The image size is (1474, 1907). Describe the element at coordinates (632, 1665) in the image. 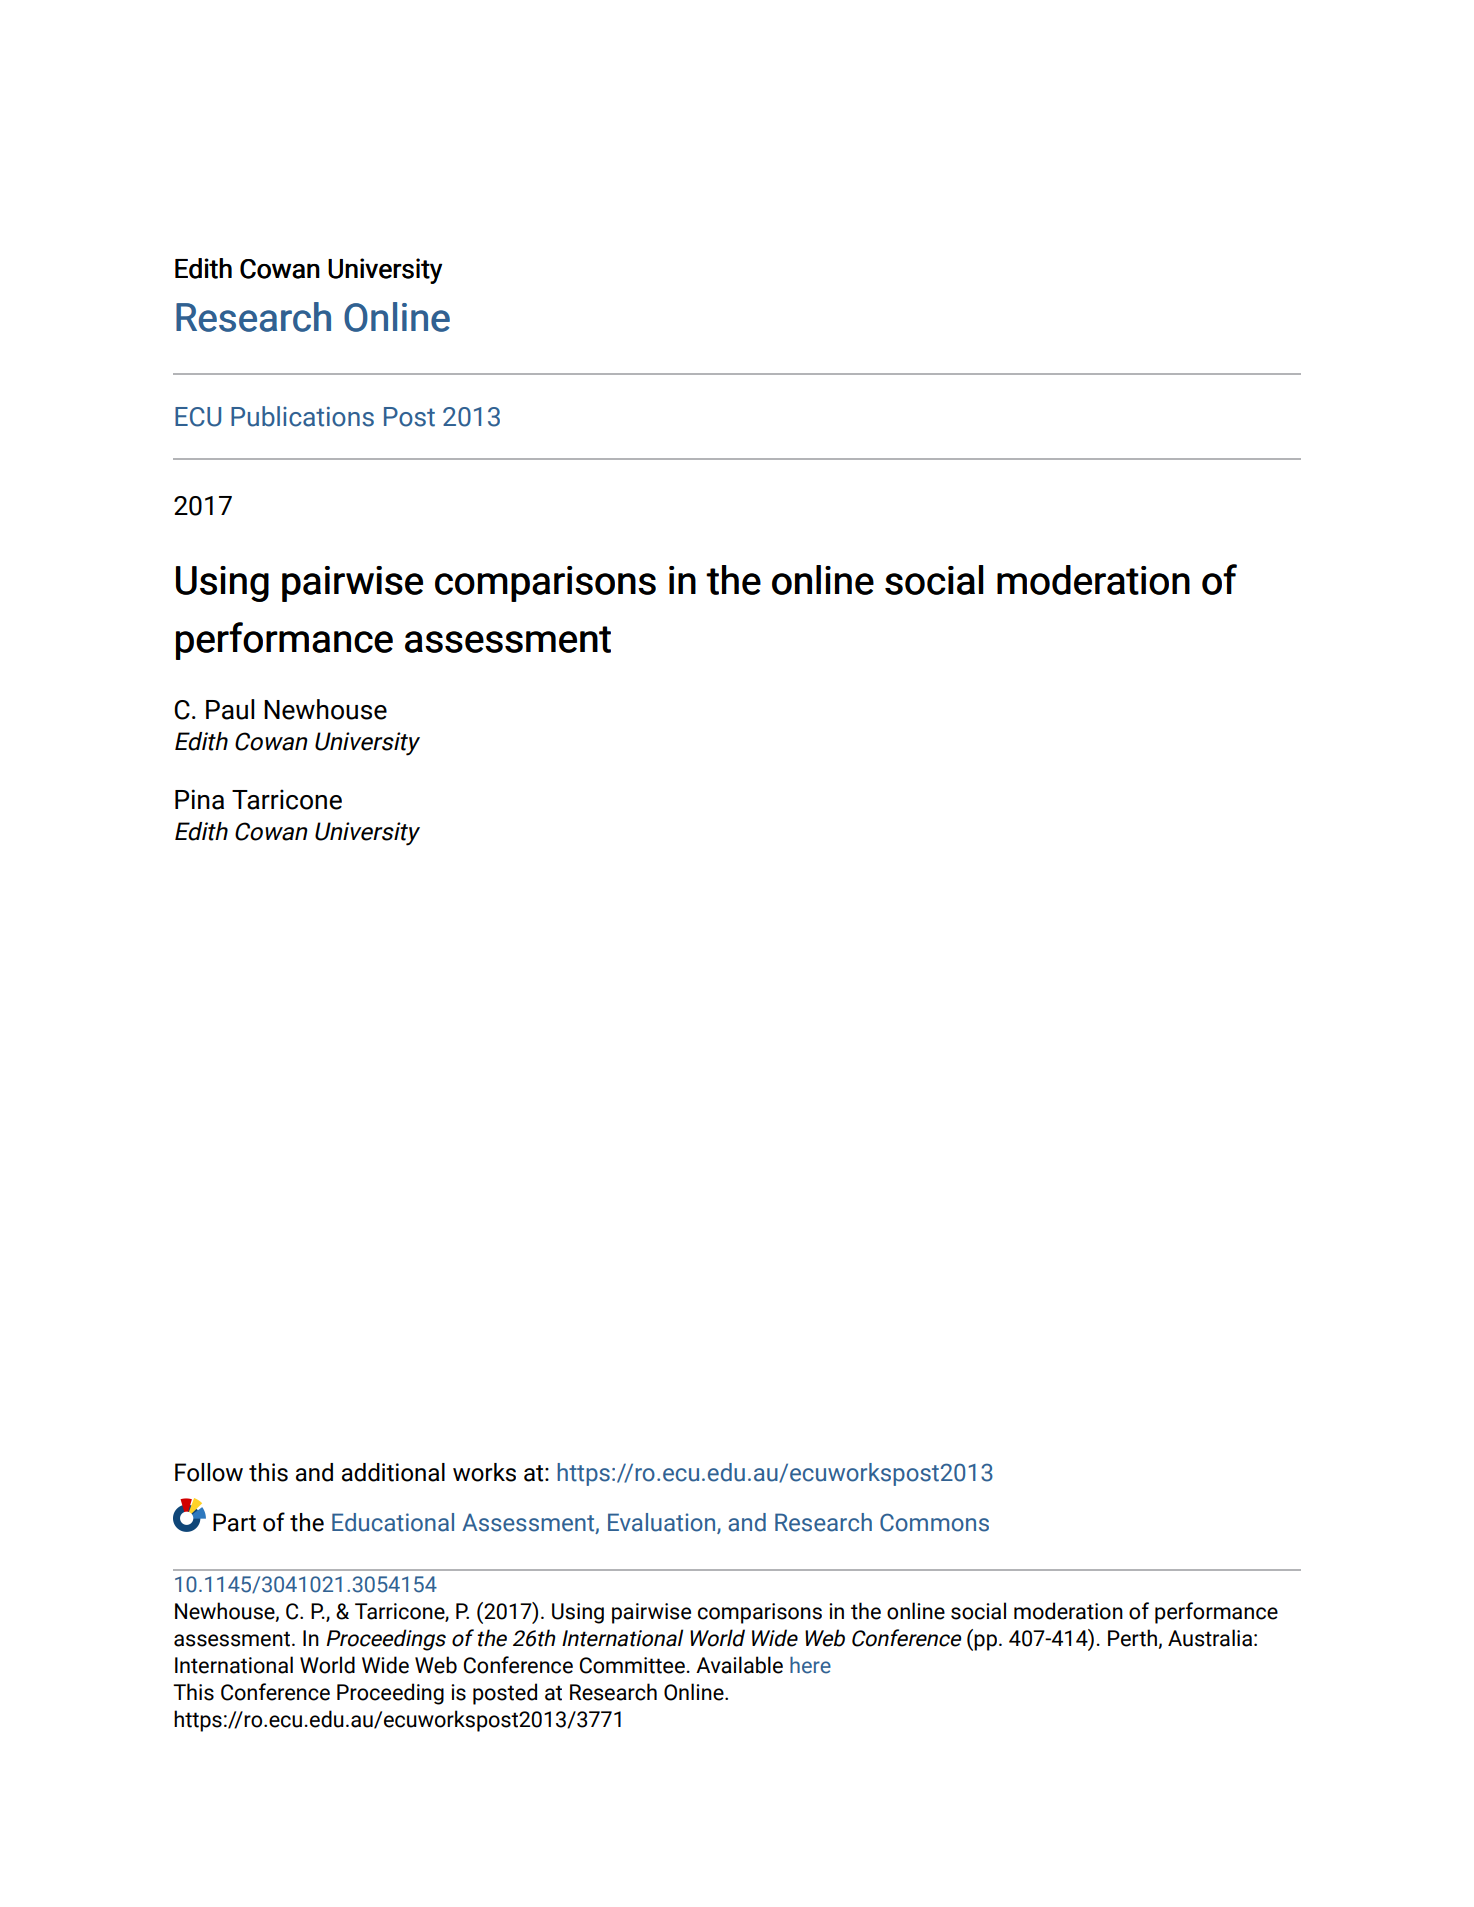

I see `Committee` at that location.
